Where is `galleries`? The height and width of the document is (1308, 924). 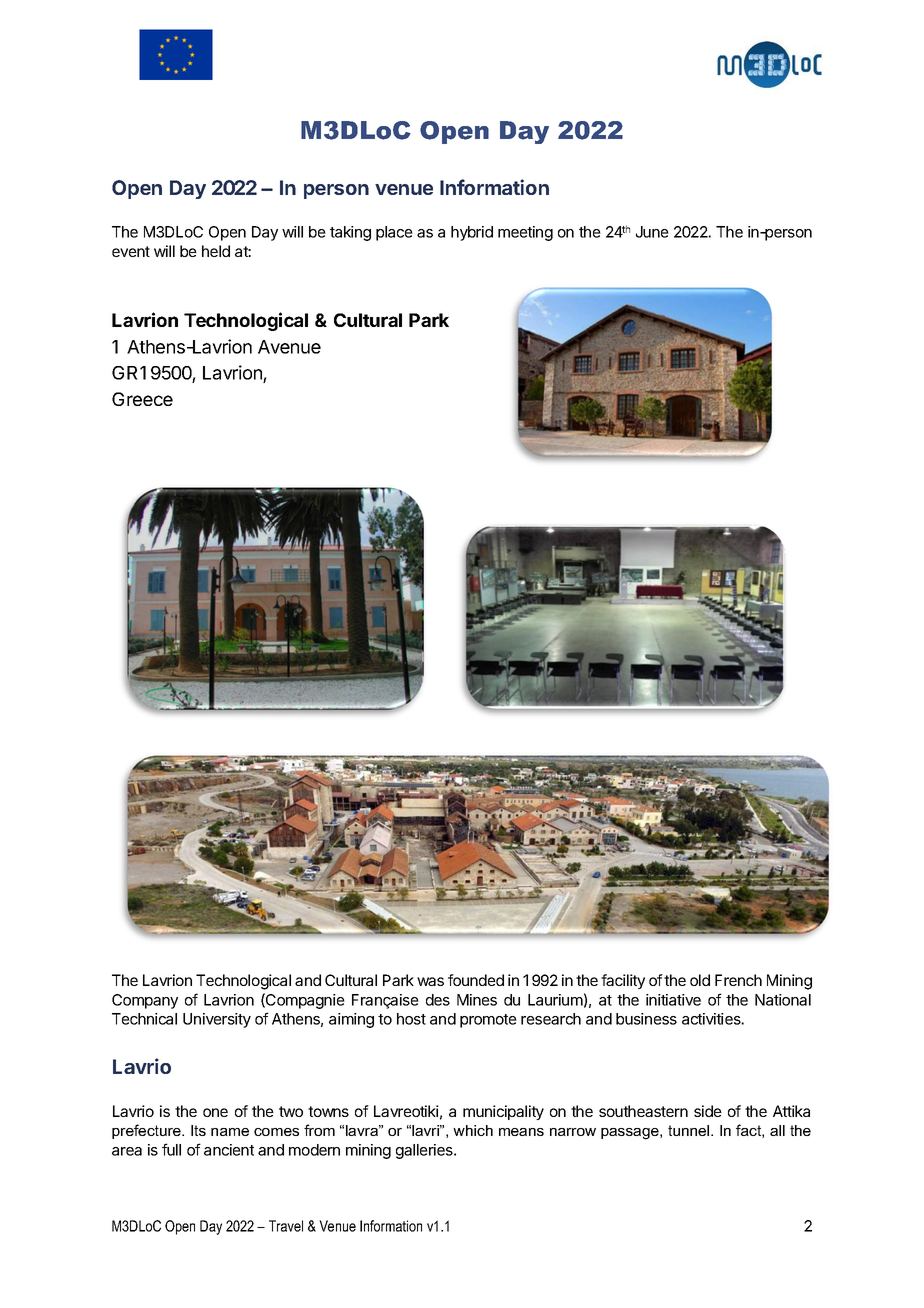 galleries is located at coordinates (425, 1151).
